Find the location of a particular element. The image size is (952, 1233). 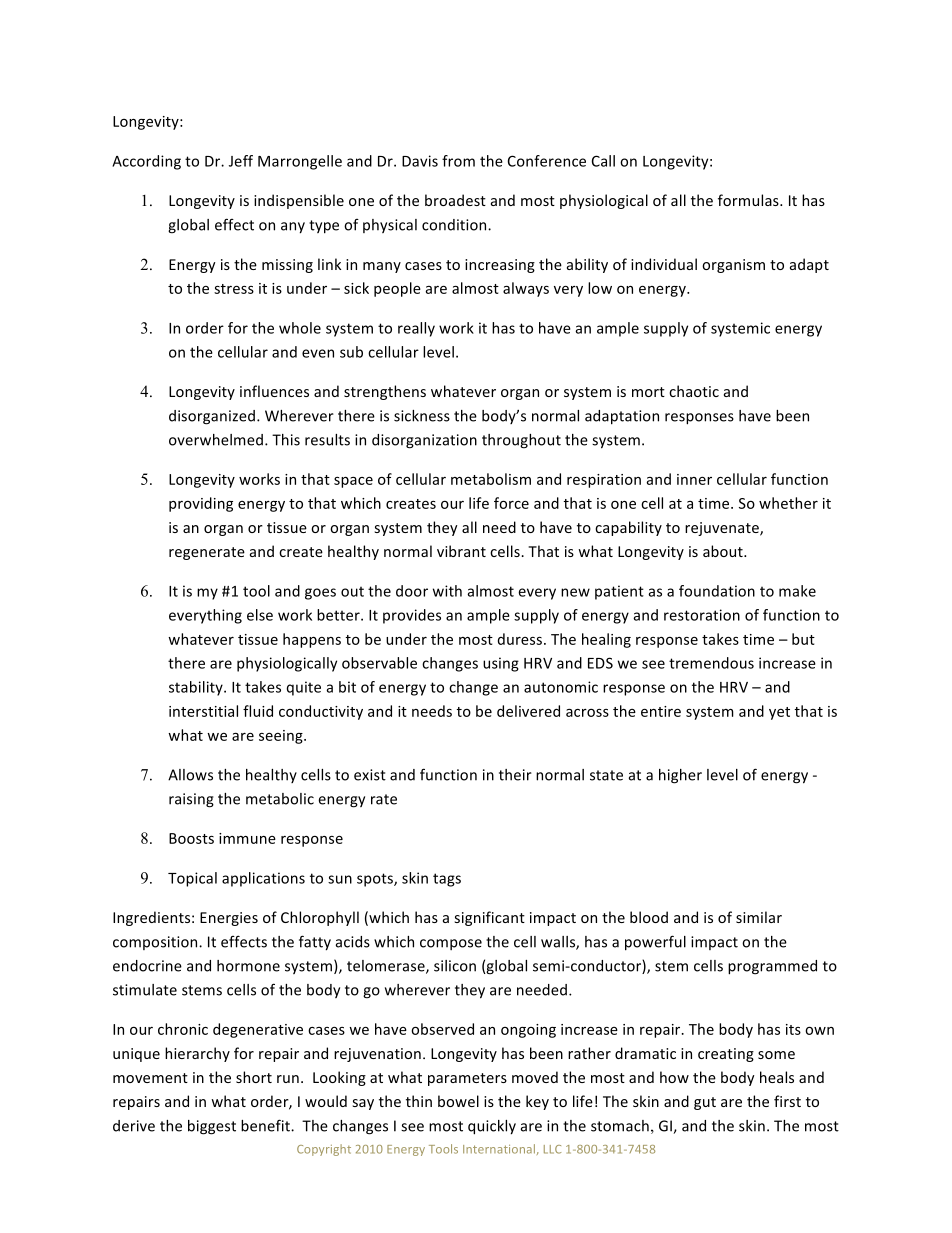

formulas is located at coordinates (749, 200).
